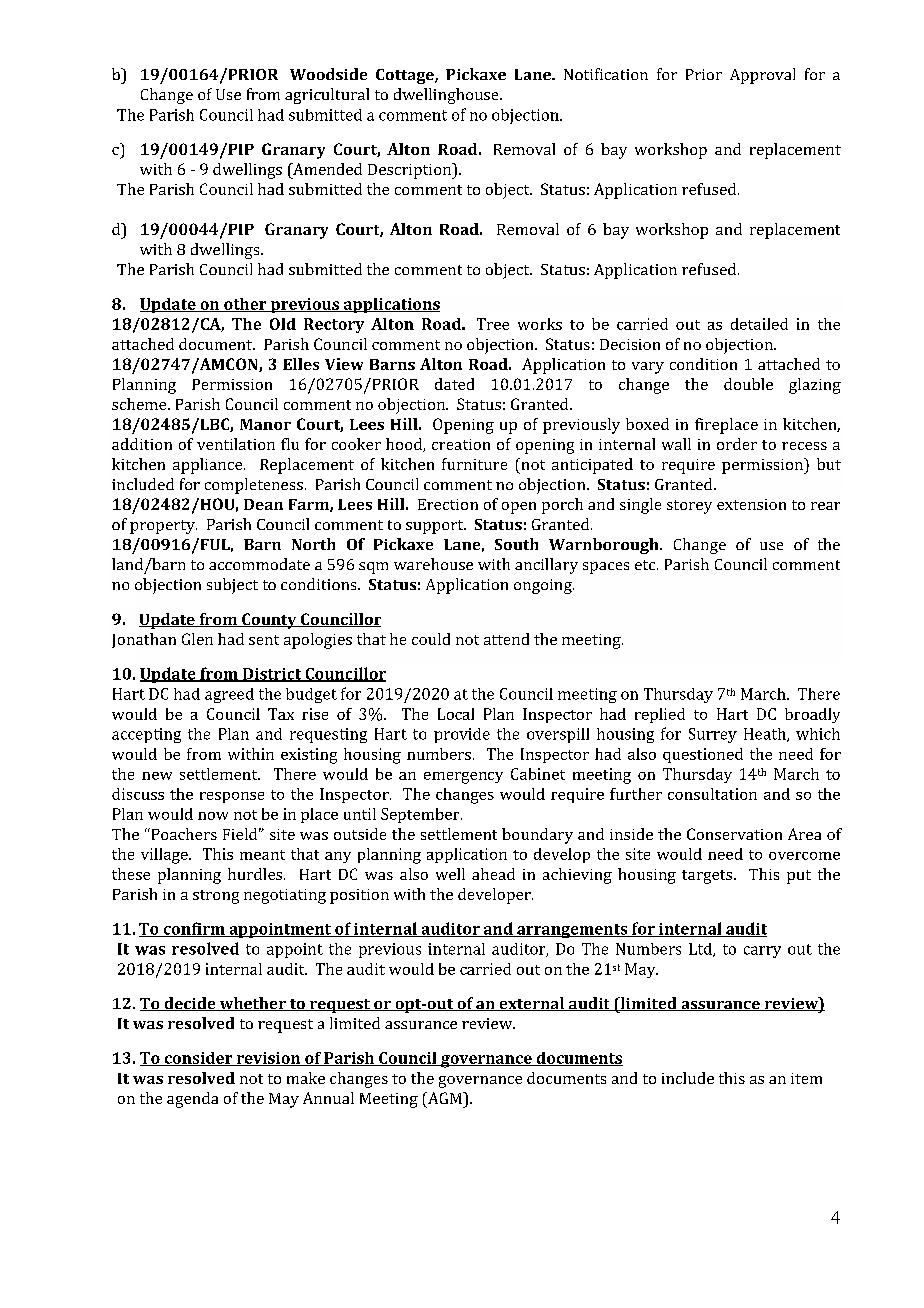 Image resolution: width=924 pixels, height=1308 pixels. Describe the element at coordinates (537, 836) in the screenshot. I see `boundary` at that location.
